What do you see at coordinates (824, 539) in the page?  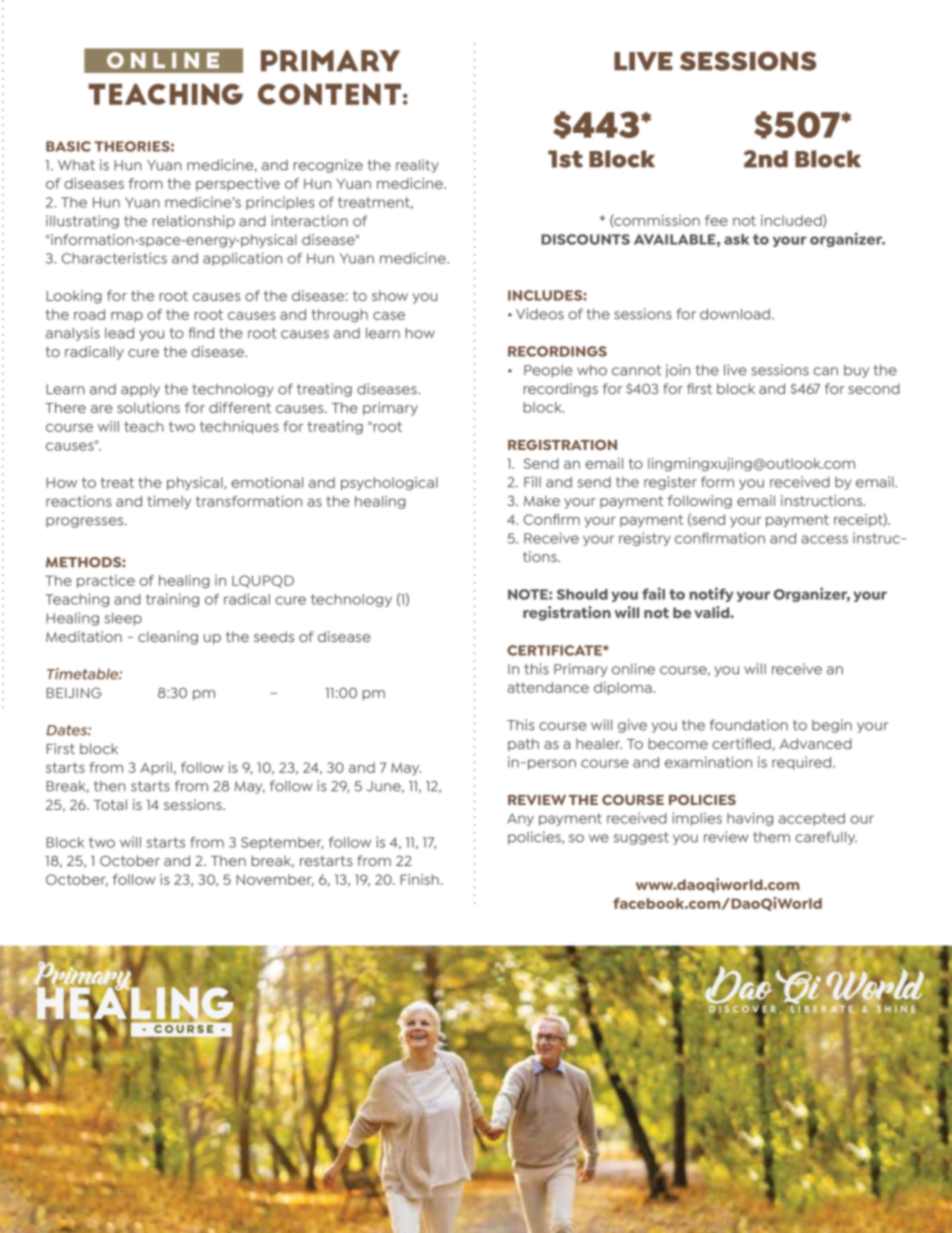 I see `access` at bounding box center [824, 539].
